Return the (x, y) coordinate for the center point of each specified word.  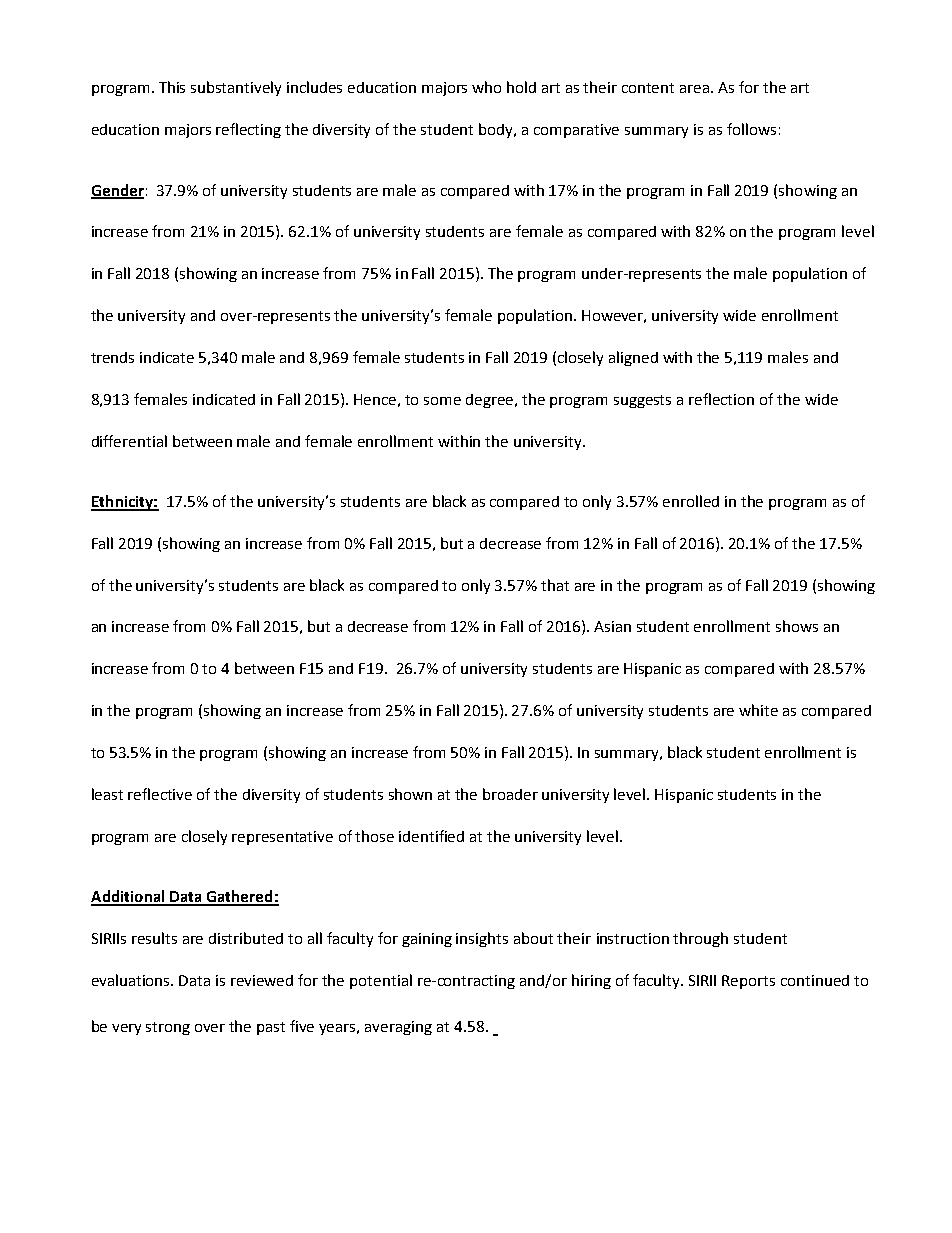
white (758, 710)
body (497, 130)
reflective (160, 794)
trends (112, 357)
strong (168, 1028)
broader (510, 794)
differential (129, 441)
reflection (721, 399)
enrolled (691, 501)
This (172, 87)
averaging (398, 1028)
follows (751, 129)
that (555, 585)
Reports (748, 982)
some (442, 401)
